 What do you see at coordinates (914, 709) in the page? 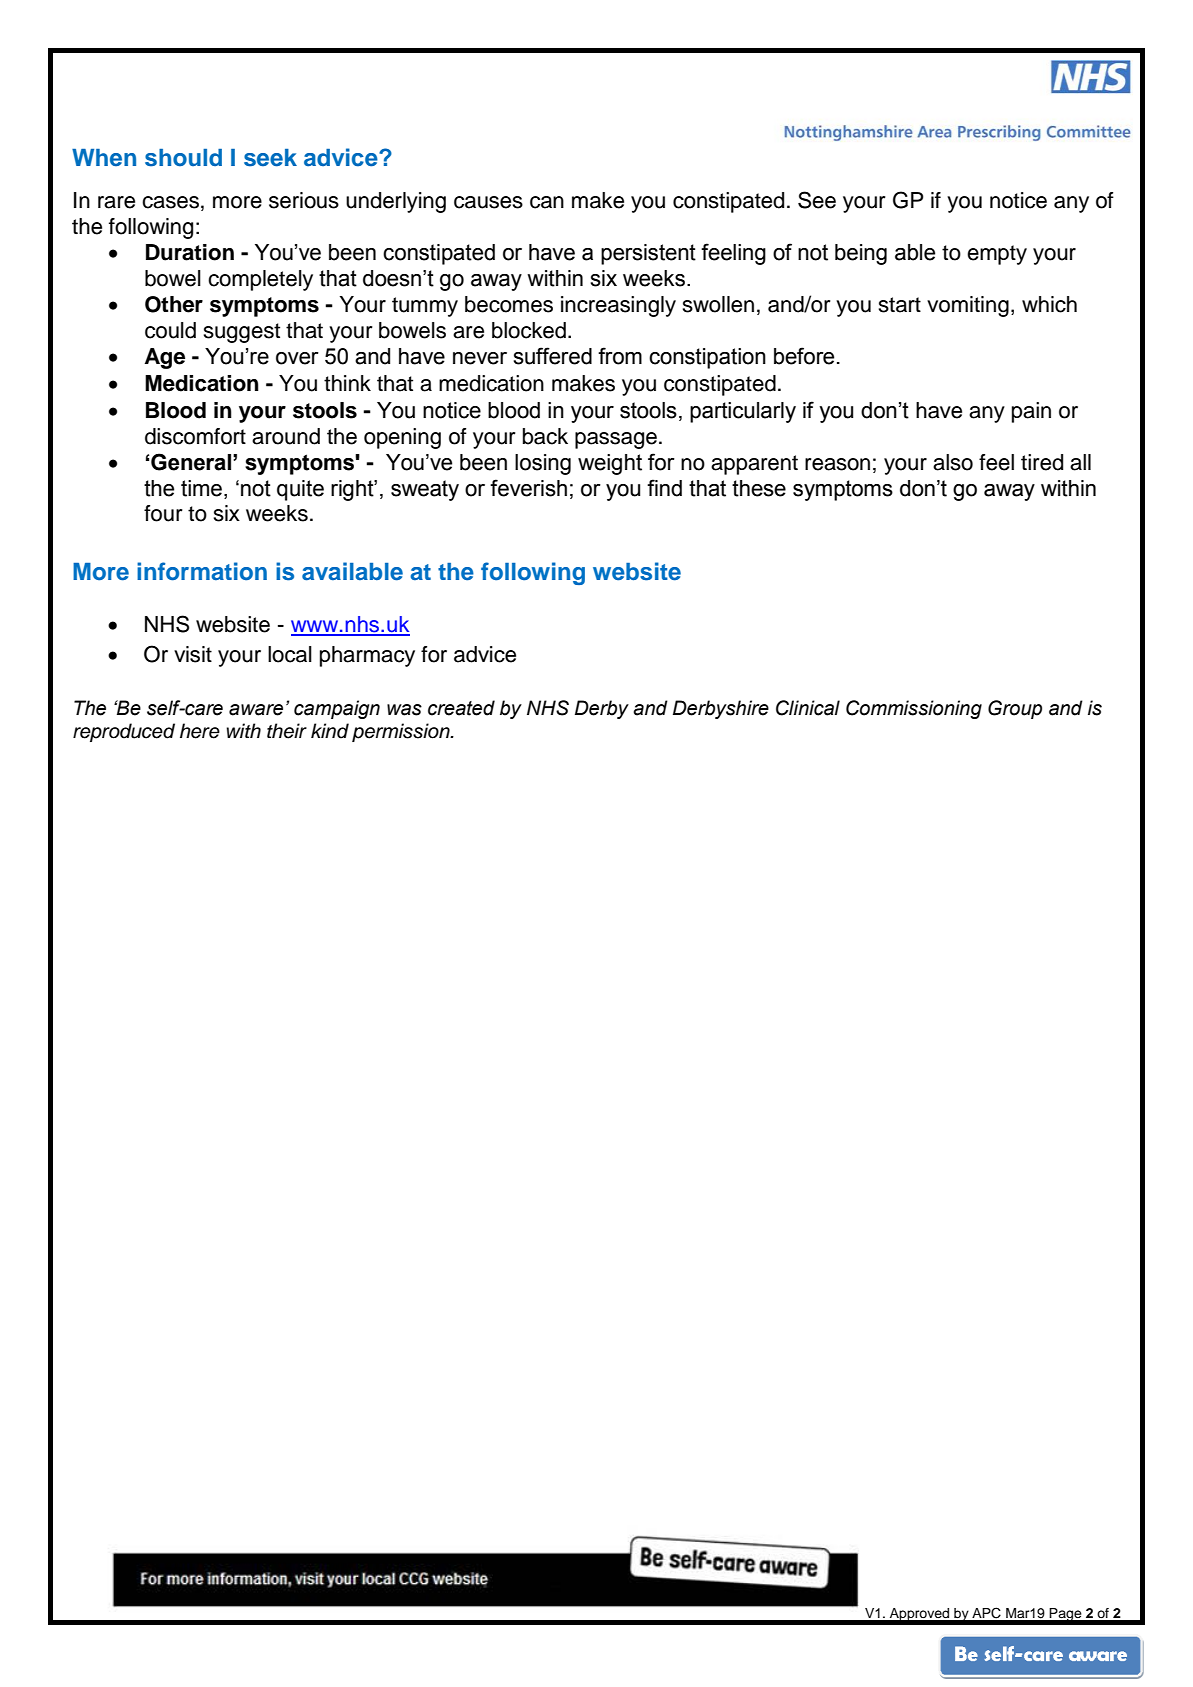
I see `Commissioning` at bounding box center [914, 709].
